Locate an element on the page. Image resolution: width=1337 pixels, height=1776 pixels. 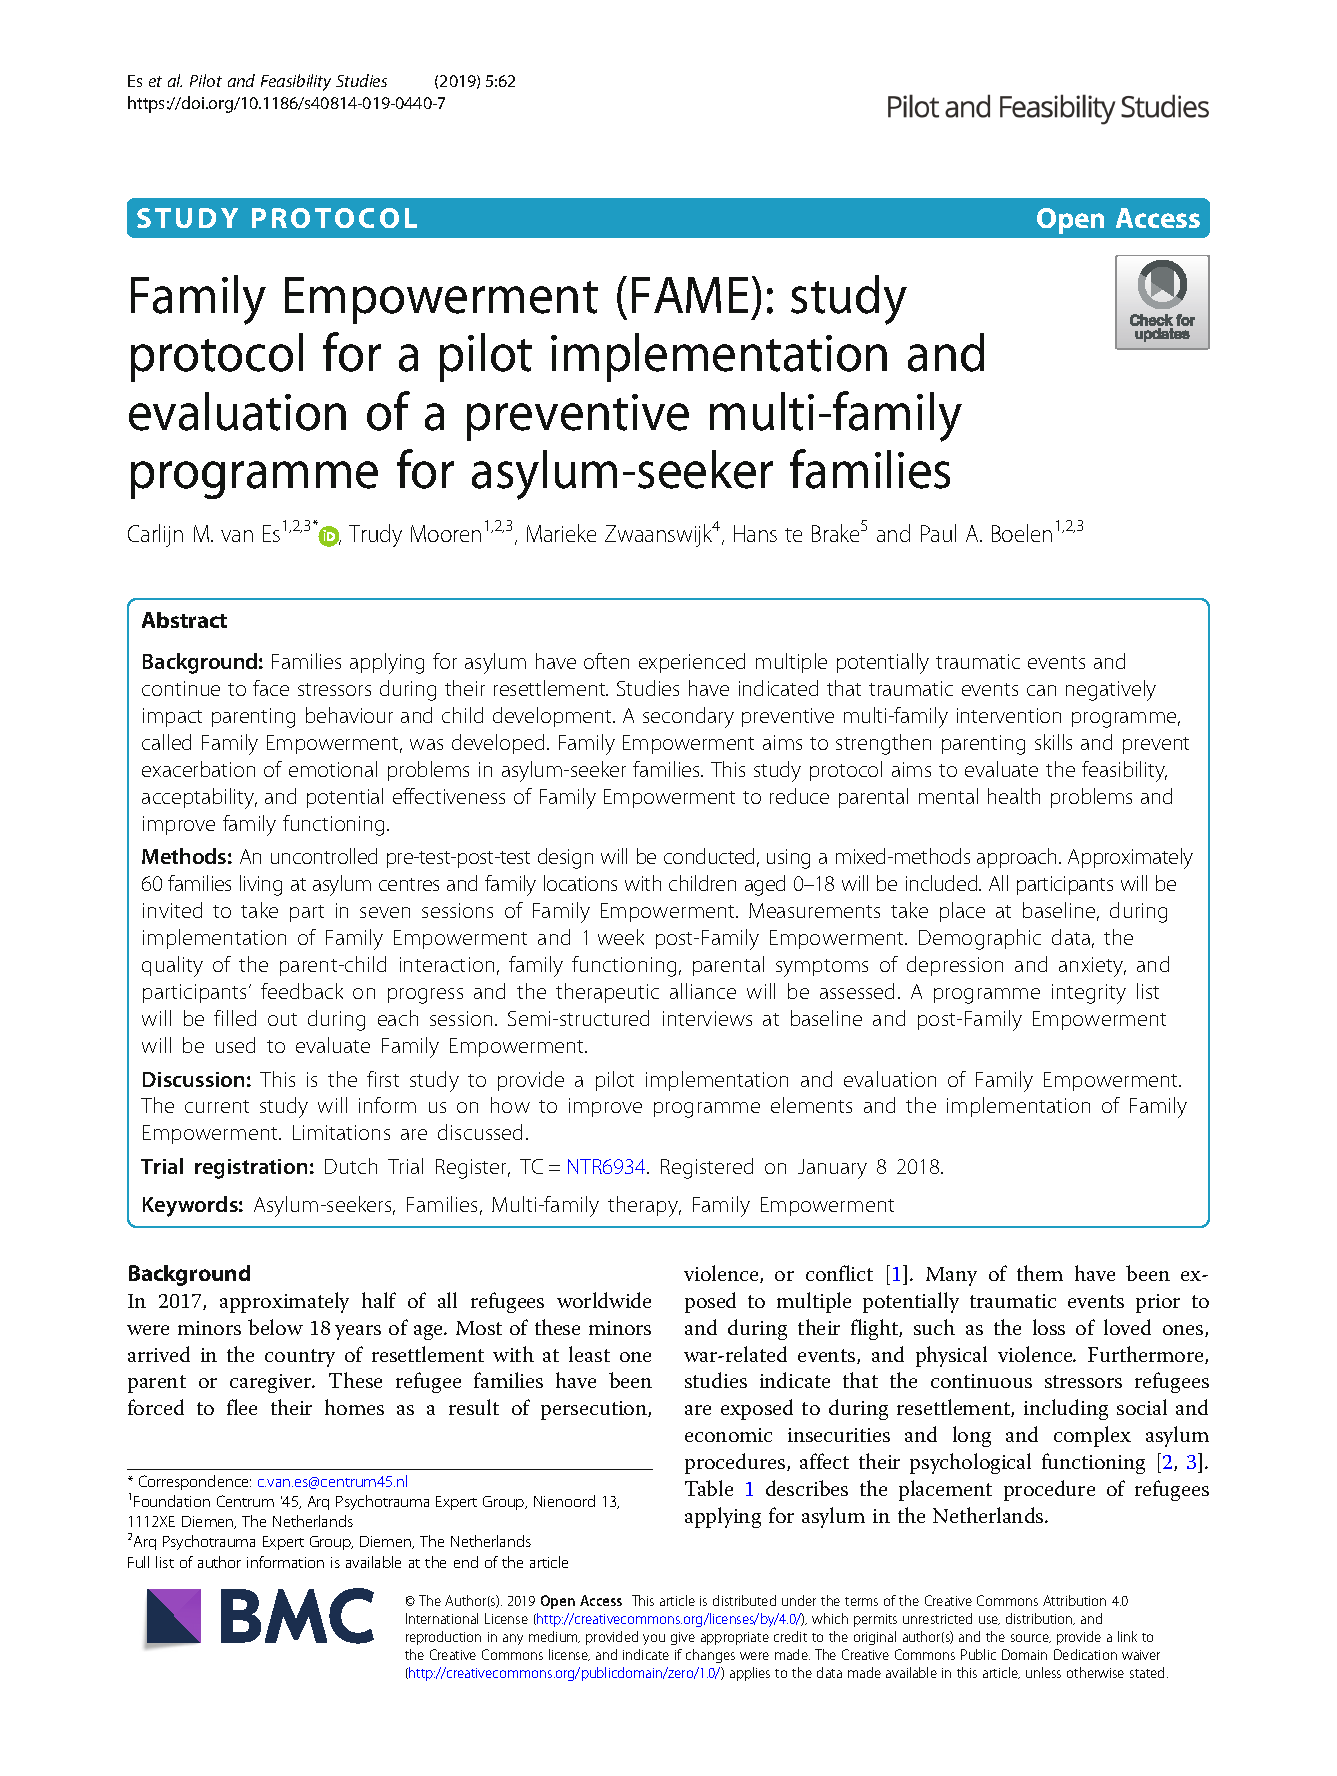
Trudy is located at coordinates (375, 535).
